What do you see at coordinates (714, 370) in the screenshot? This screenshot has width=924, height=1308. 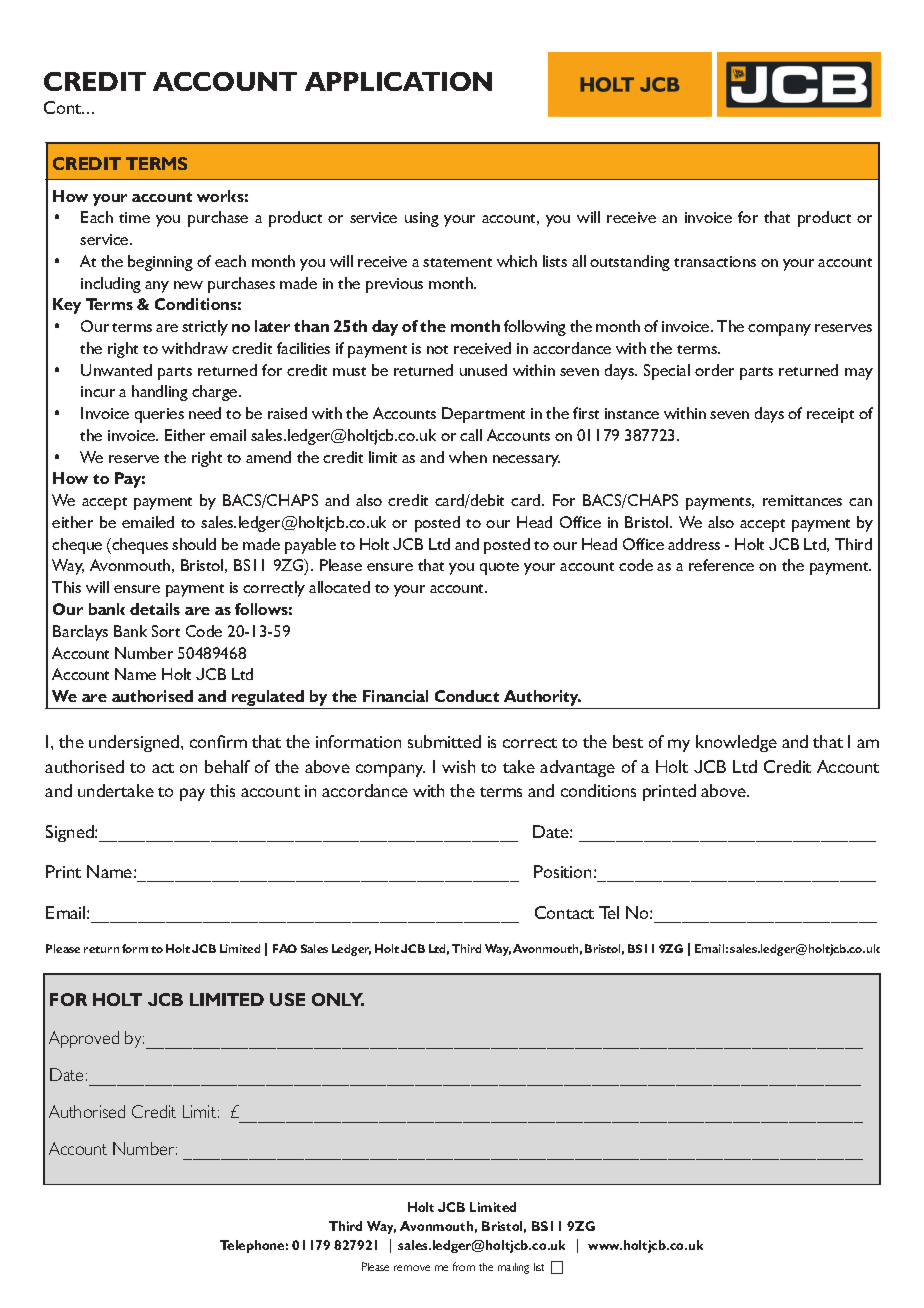 I see `order` at bounding box center [714, 370].
